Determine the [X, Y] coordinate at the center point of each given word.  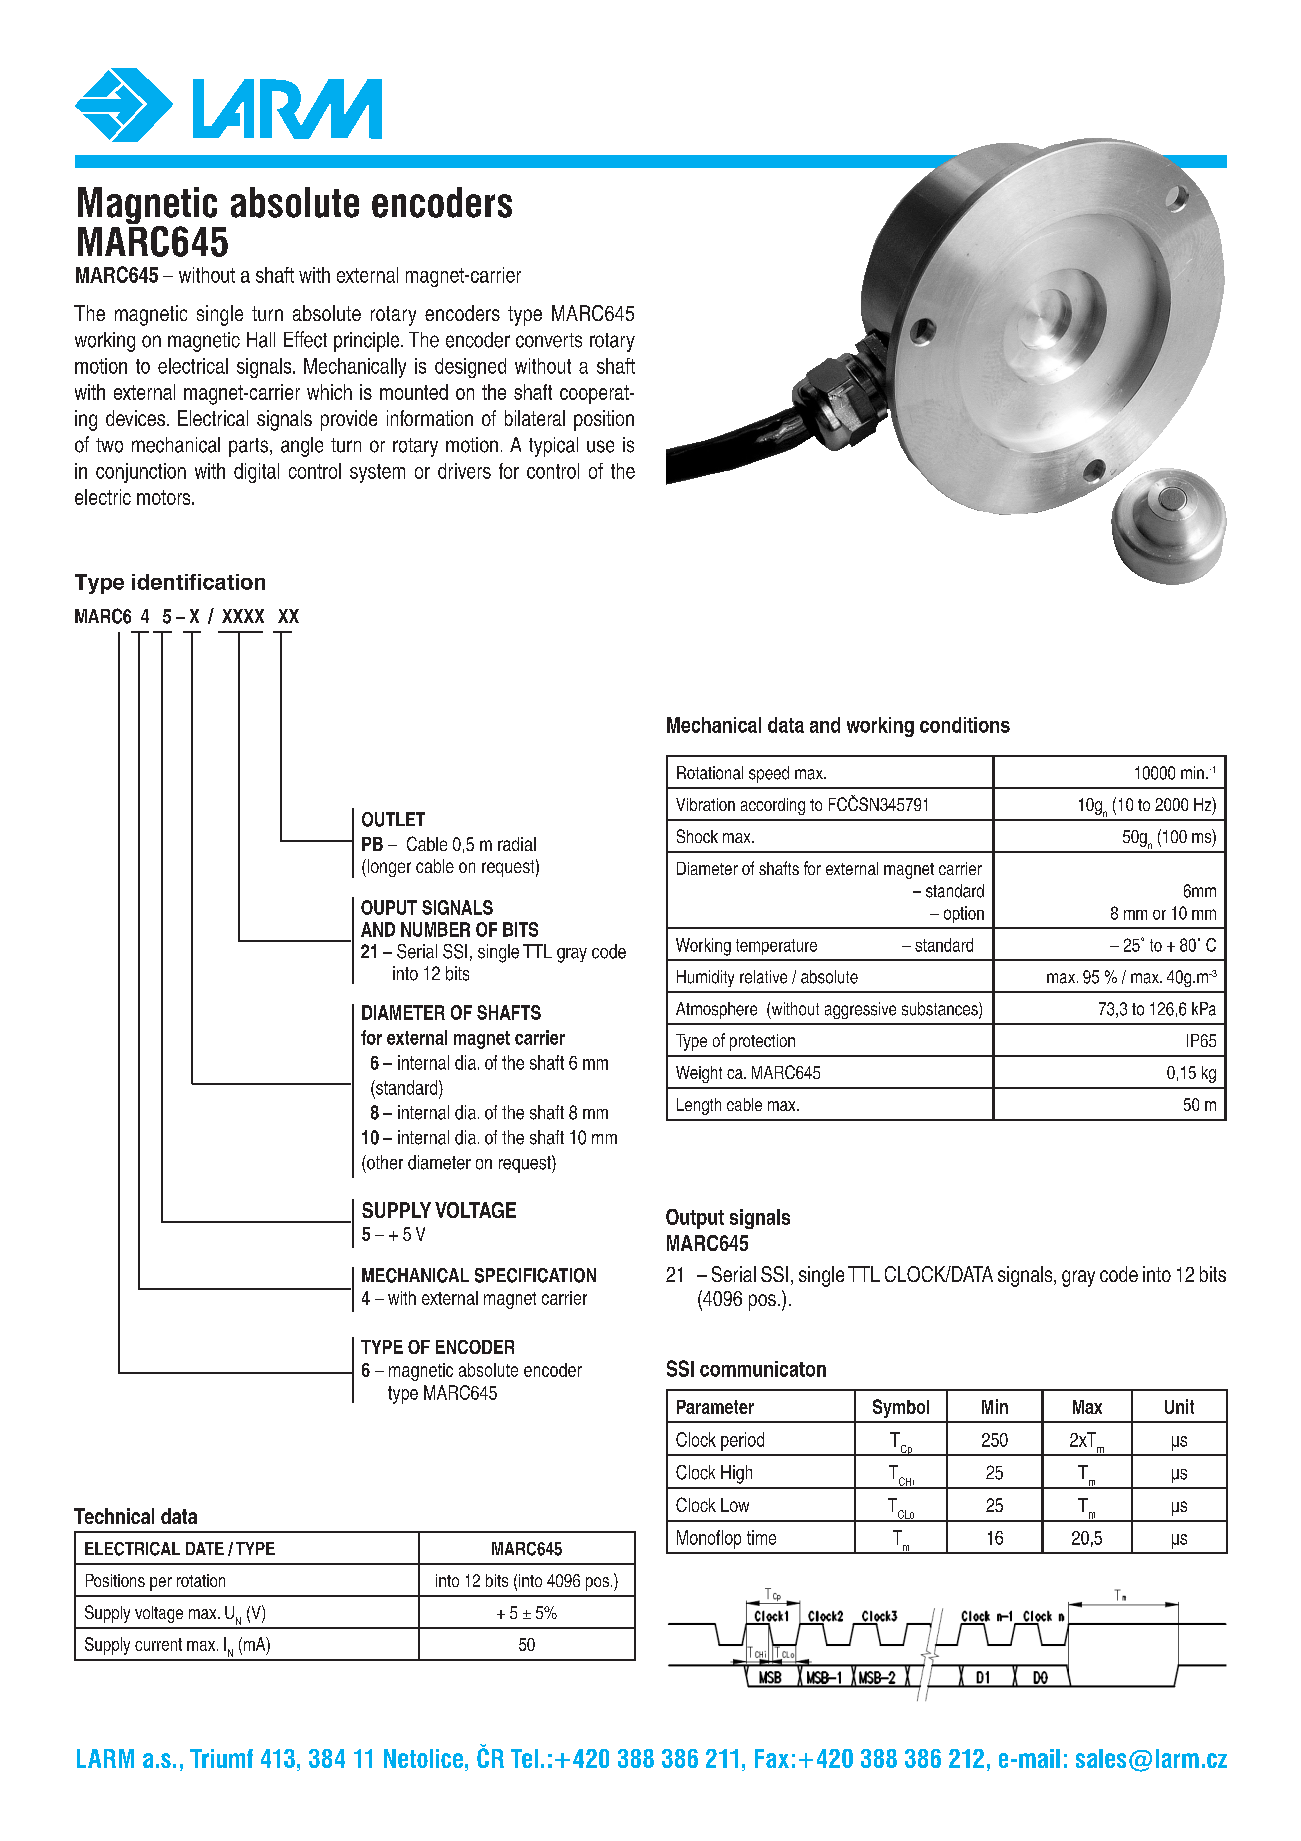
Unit [1179, 1406]
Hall [261, 340]
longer [388, 868]
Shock [697, 836]
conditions [965, 725]
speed [769, 774]
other [384, 1162]
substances [941, 1010]
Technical [114, 1516]
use [600, 446]
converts [549, 340]
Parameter [715, 1407]
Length [699, 1106]
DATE [205, 1548]
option [964, 914]
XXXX [243, 616]
